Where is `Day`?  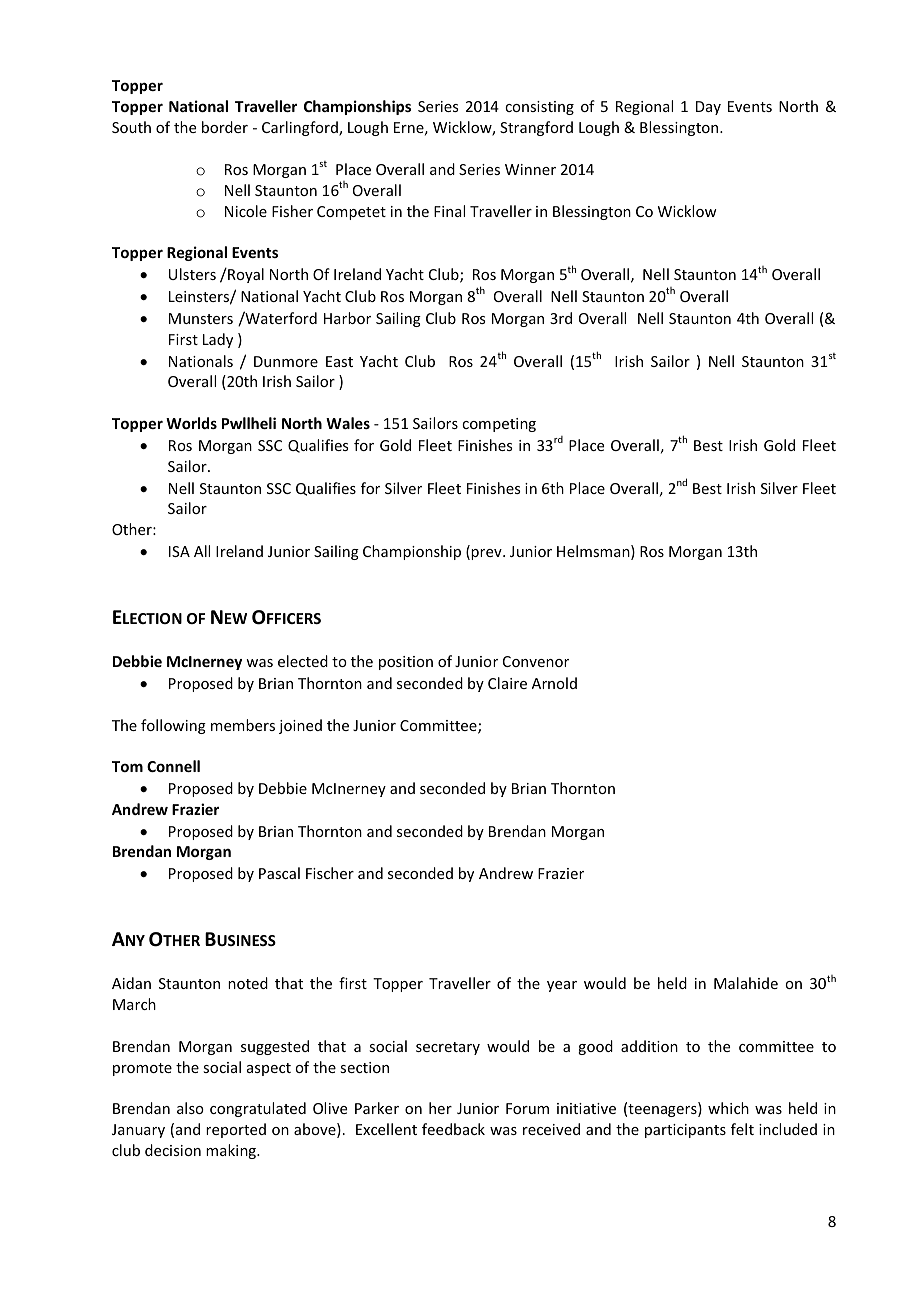 Day is located at coordinates (708, 108).
